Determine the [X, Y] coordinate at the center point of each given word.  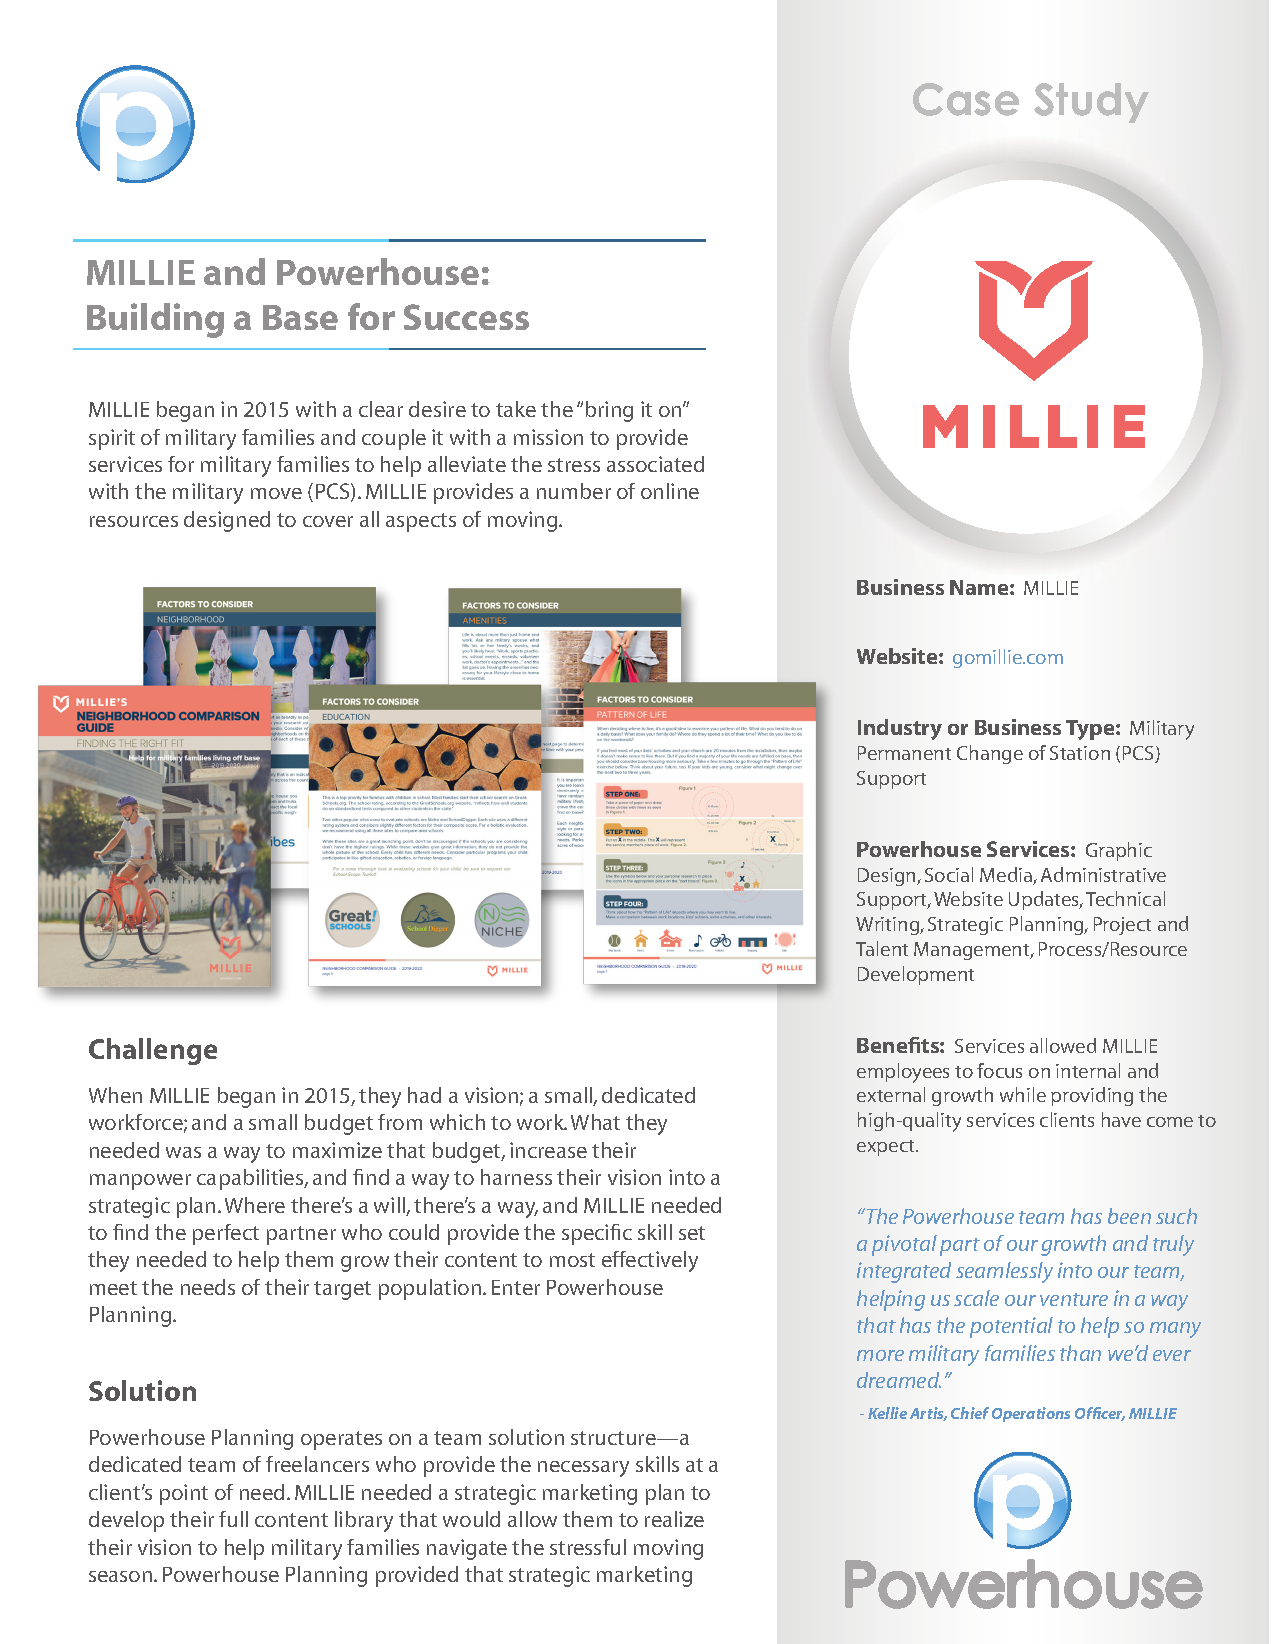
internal [1088, 1070]
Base [300, 317]
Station [1080, 753]
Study [1091, 103]
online [670, 491]
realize [674, 1519]
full [233, 1519]
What [595, 1122]
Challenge [153, 1051]
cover [328, 521]
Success [466, 317]
